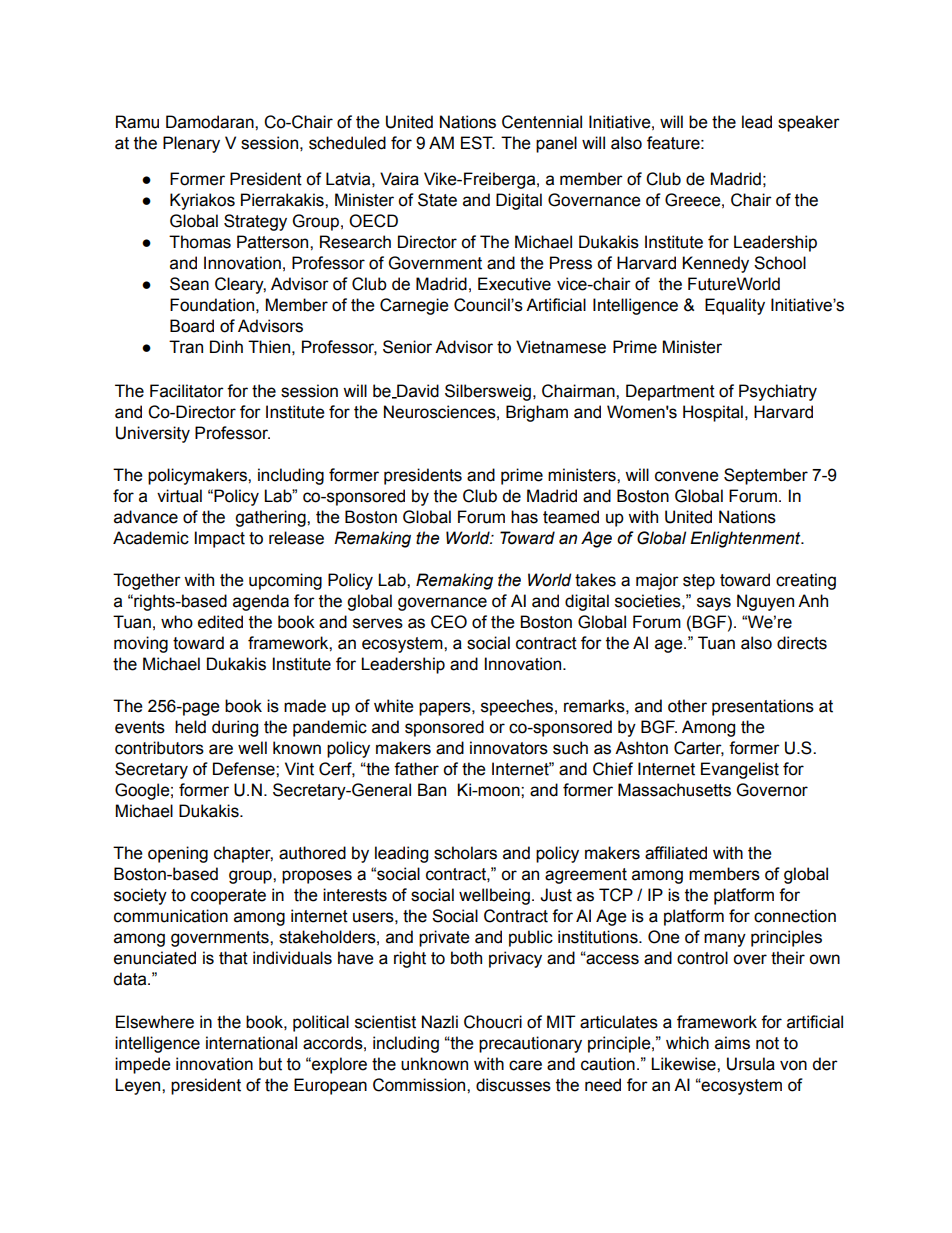 This screenshot has width=952, height=1233. What do you see at coordinates (251, 1043) in the screenshot?
I see `international` at bounding box center [251, 1043].
